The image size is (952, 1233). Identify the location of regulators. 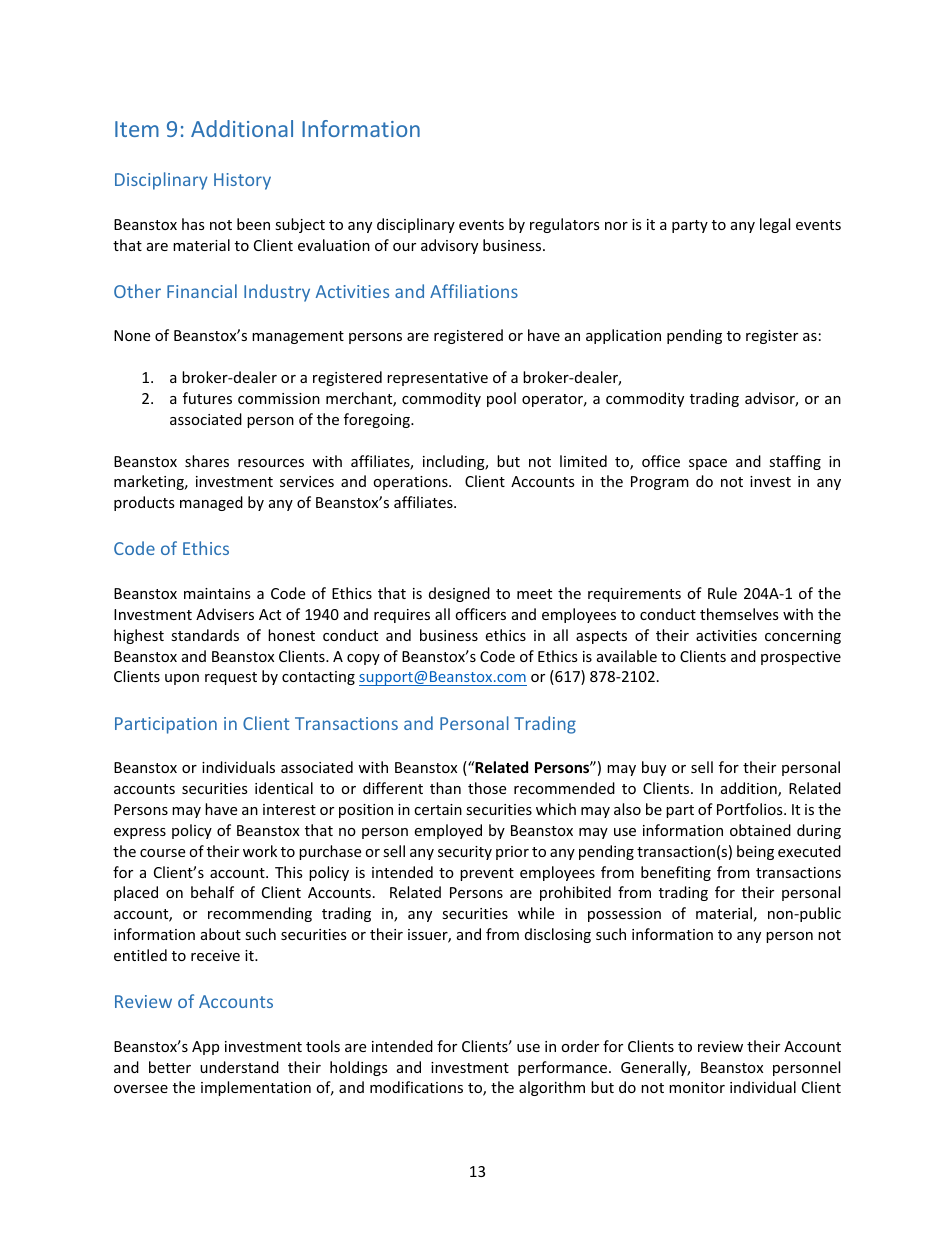
(565, 225).
